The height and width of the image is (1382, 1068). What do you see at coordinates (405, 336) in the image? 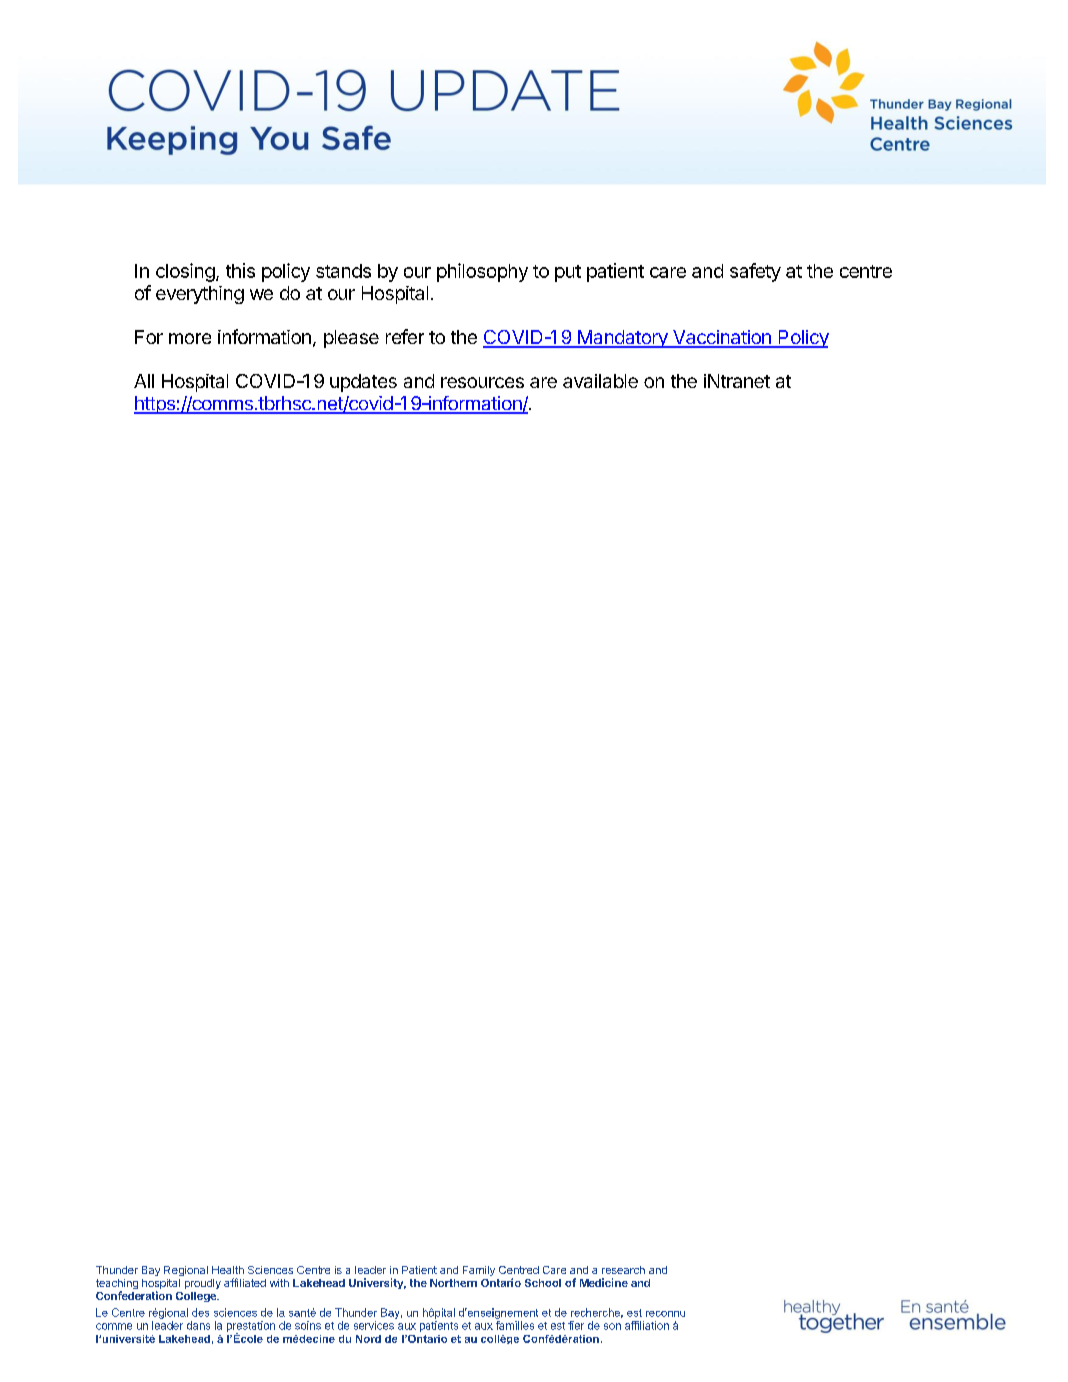
I see `refer` at bounding box center [405, 336].
